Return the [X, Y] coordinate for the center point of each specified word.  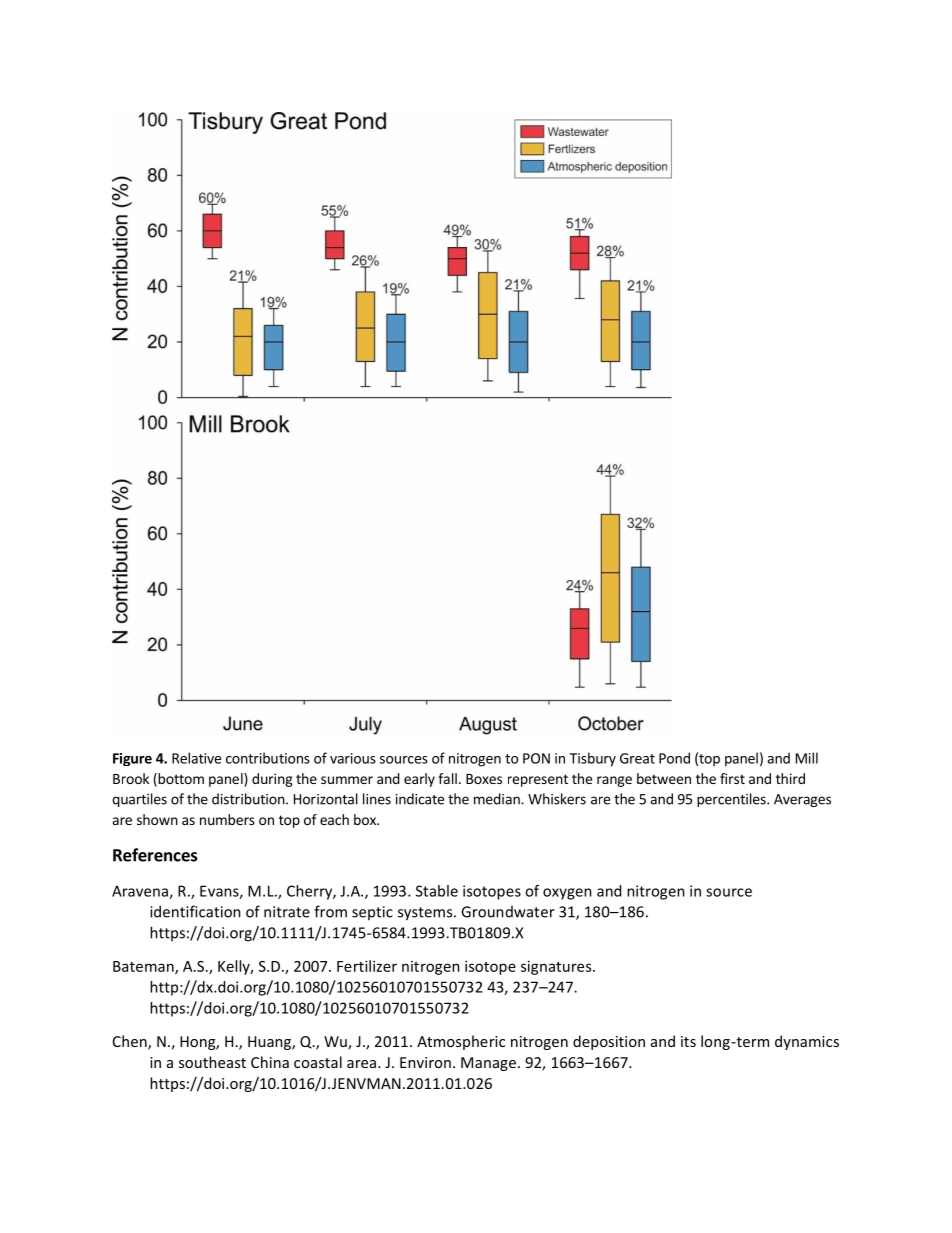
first [732, 778]
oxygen [567, 894]
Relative [196, 758]
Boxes [484, 779]
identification [195, 911]
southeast [212, 1062]
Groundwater [508, 912]
